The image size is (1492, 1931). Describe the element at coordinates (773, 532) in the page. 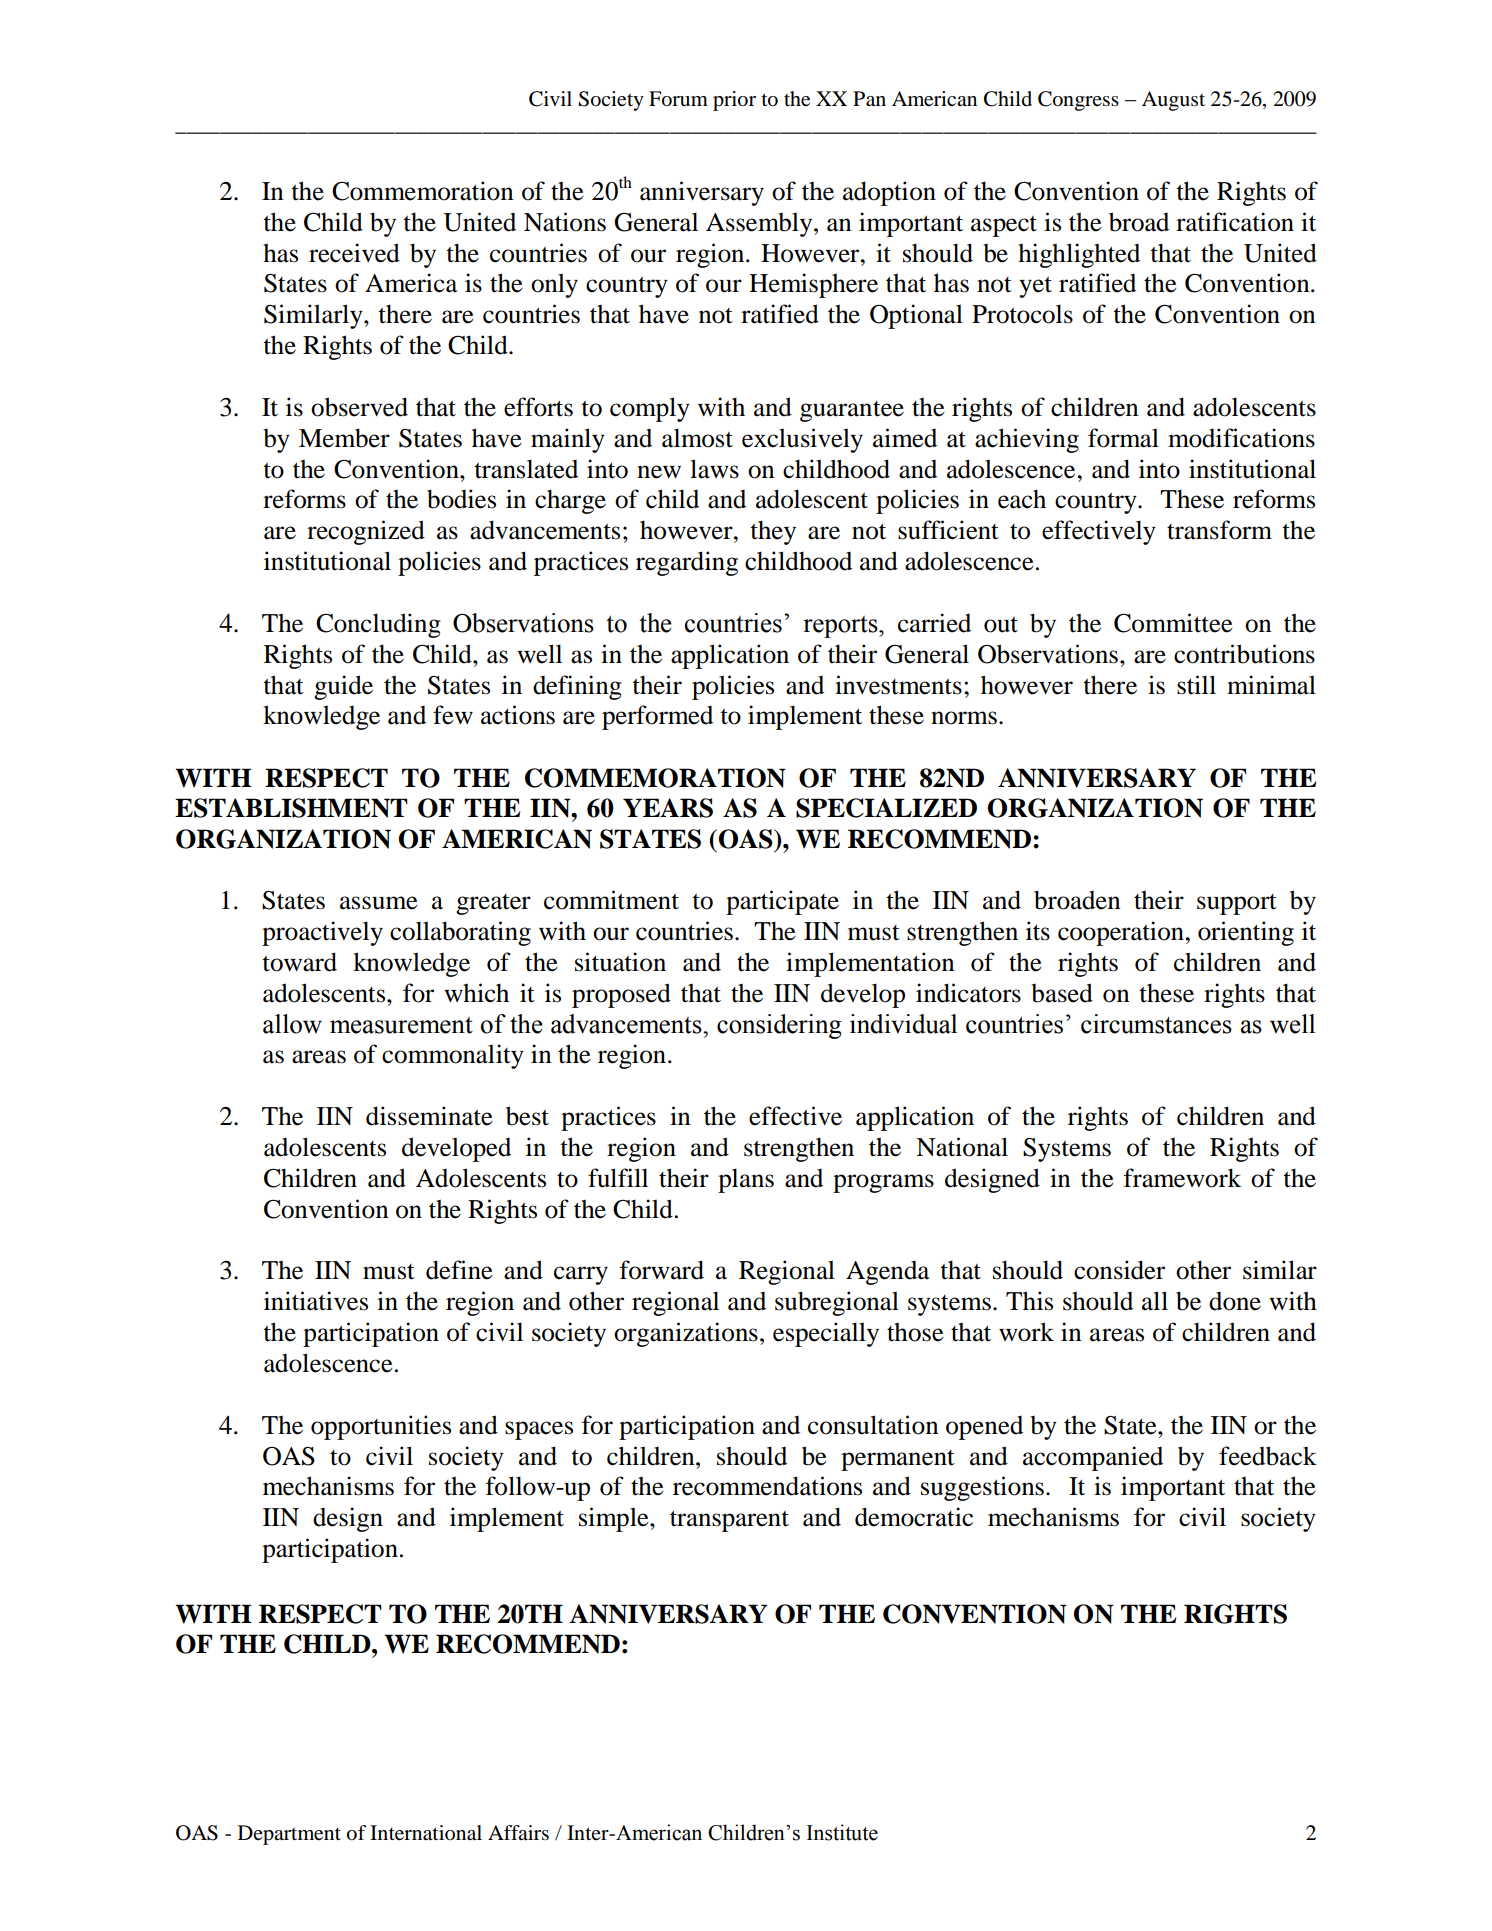

I see `they` at that location.
